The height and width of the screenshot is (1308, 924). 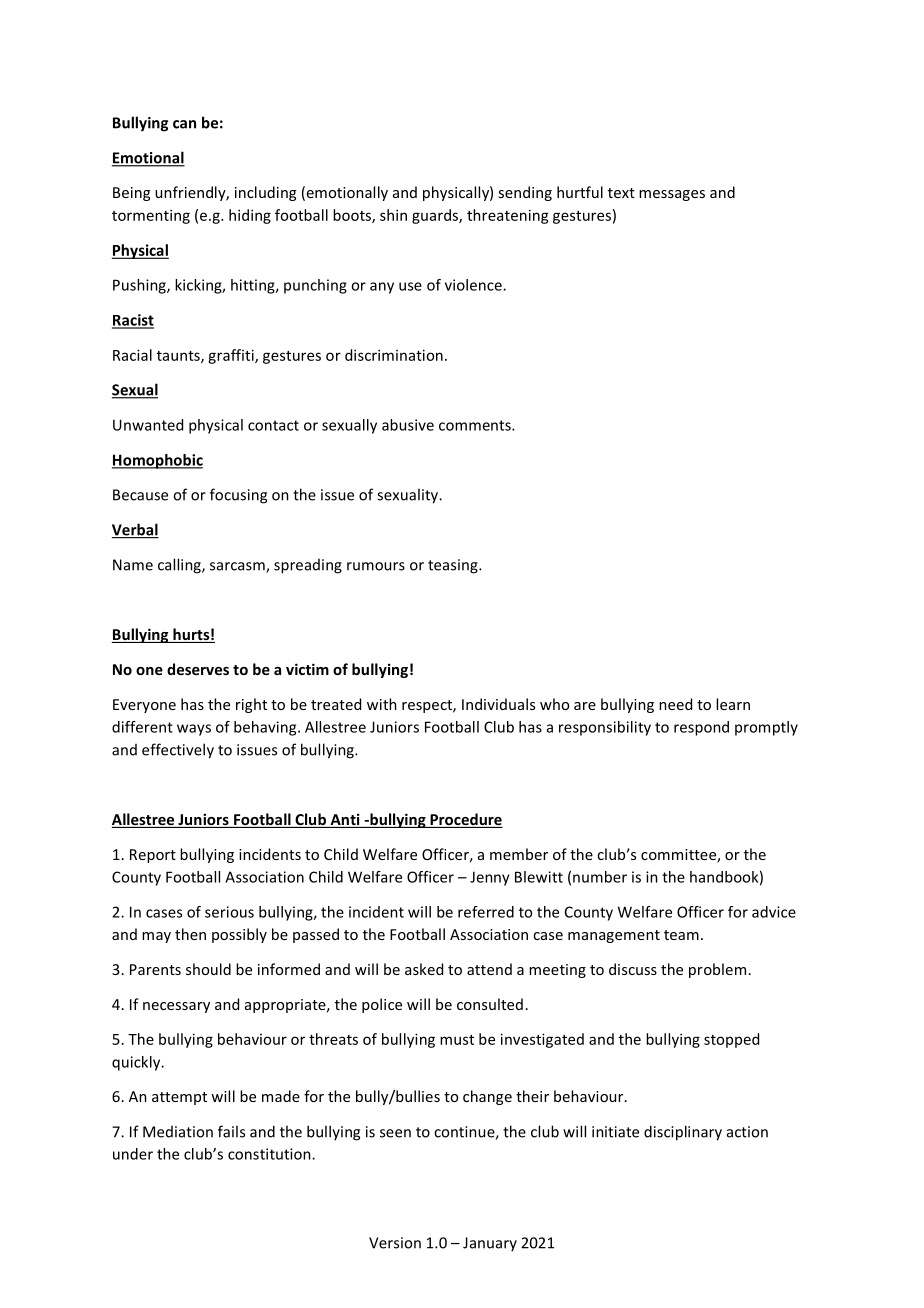 What do you see at coordinates (672, 195) in the screenshot?
I see `messages` at bounding box center [672, 195].
